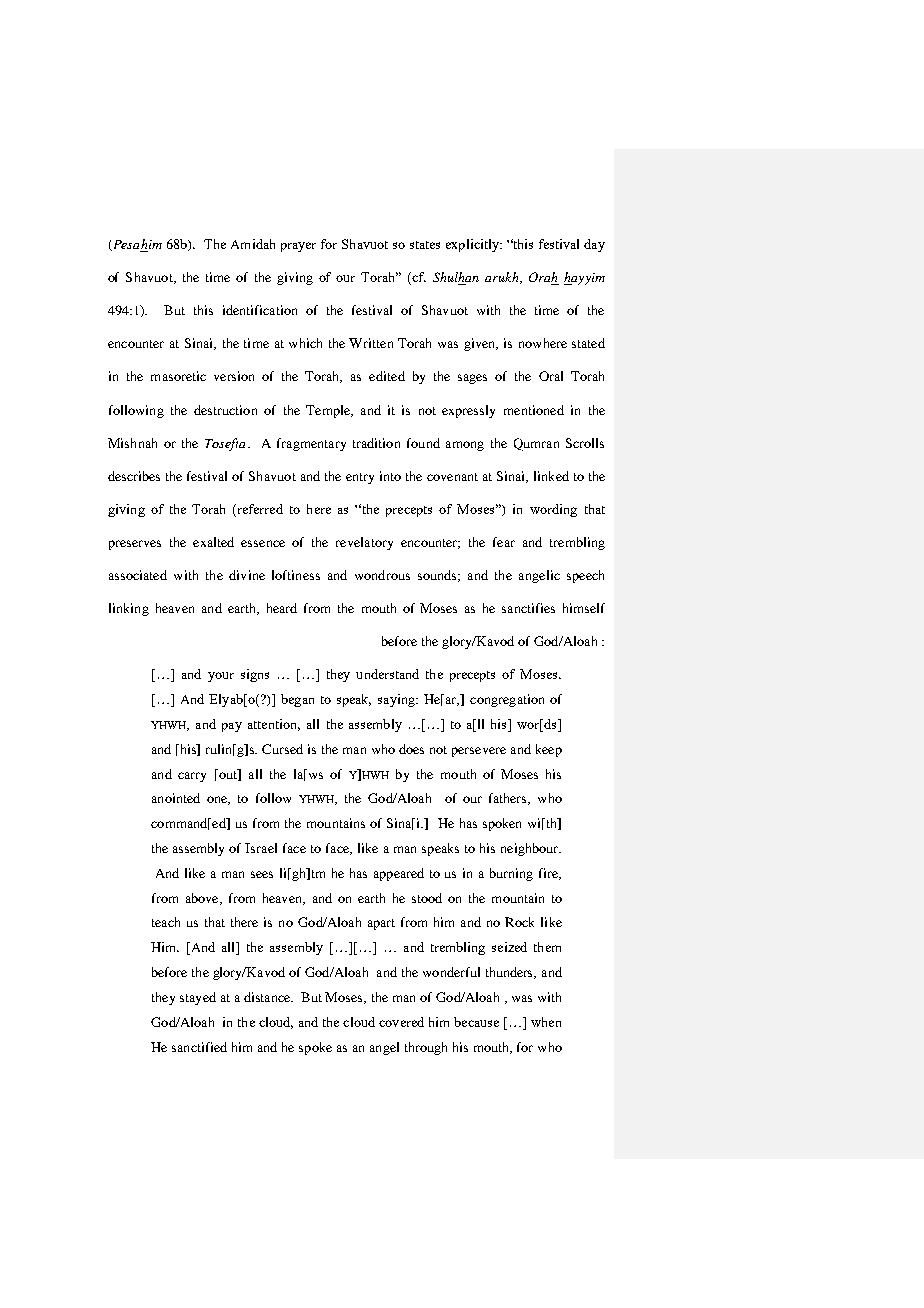 The image size is (924, 1308). What do you see at coordinates (199, 1047) in the screenshot?
I see `sanctified` at bounding box center [199, 1047].
